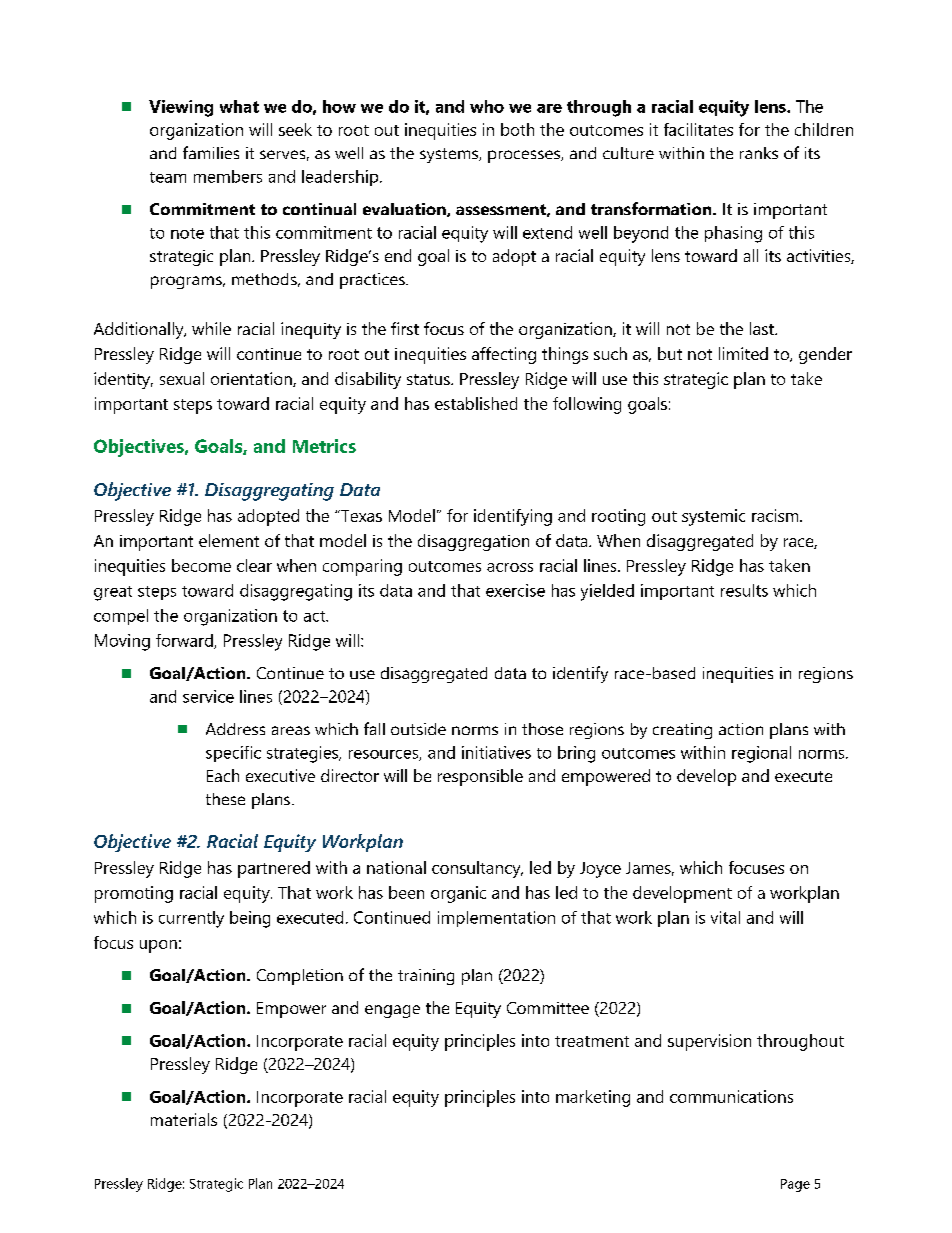  What do you see at coordinates (225, 799) in the screenshot?
I see `these` at bounding box center [225, 799].
